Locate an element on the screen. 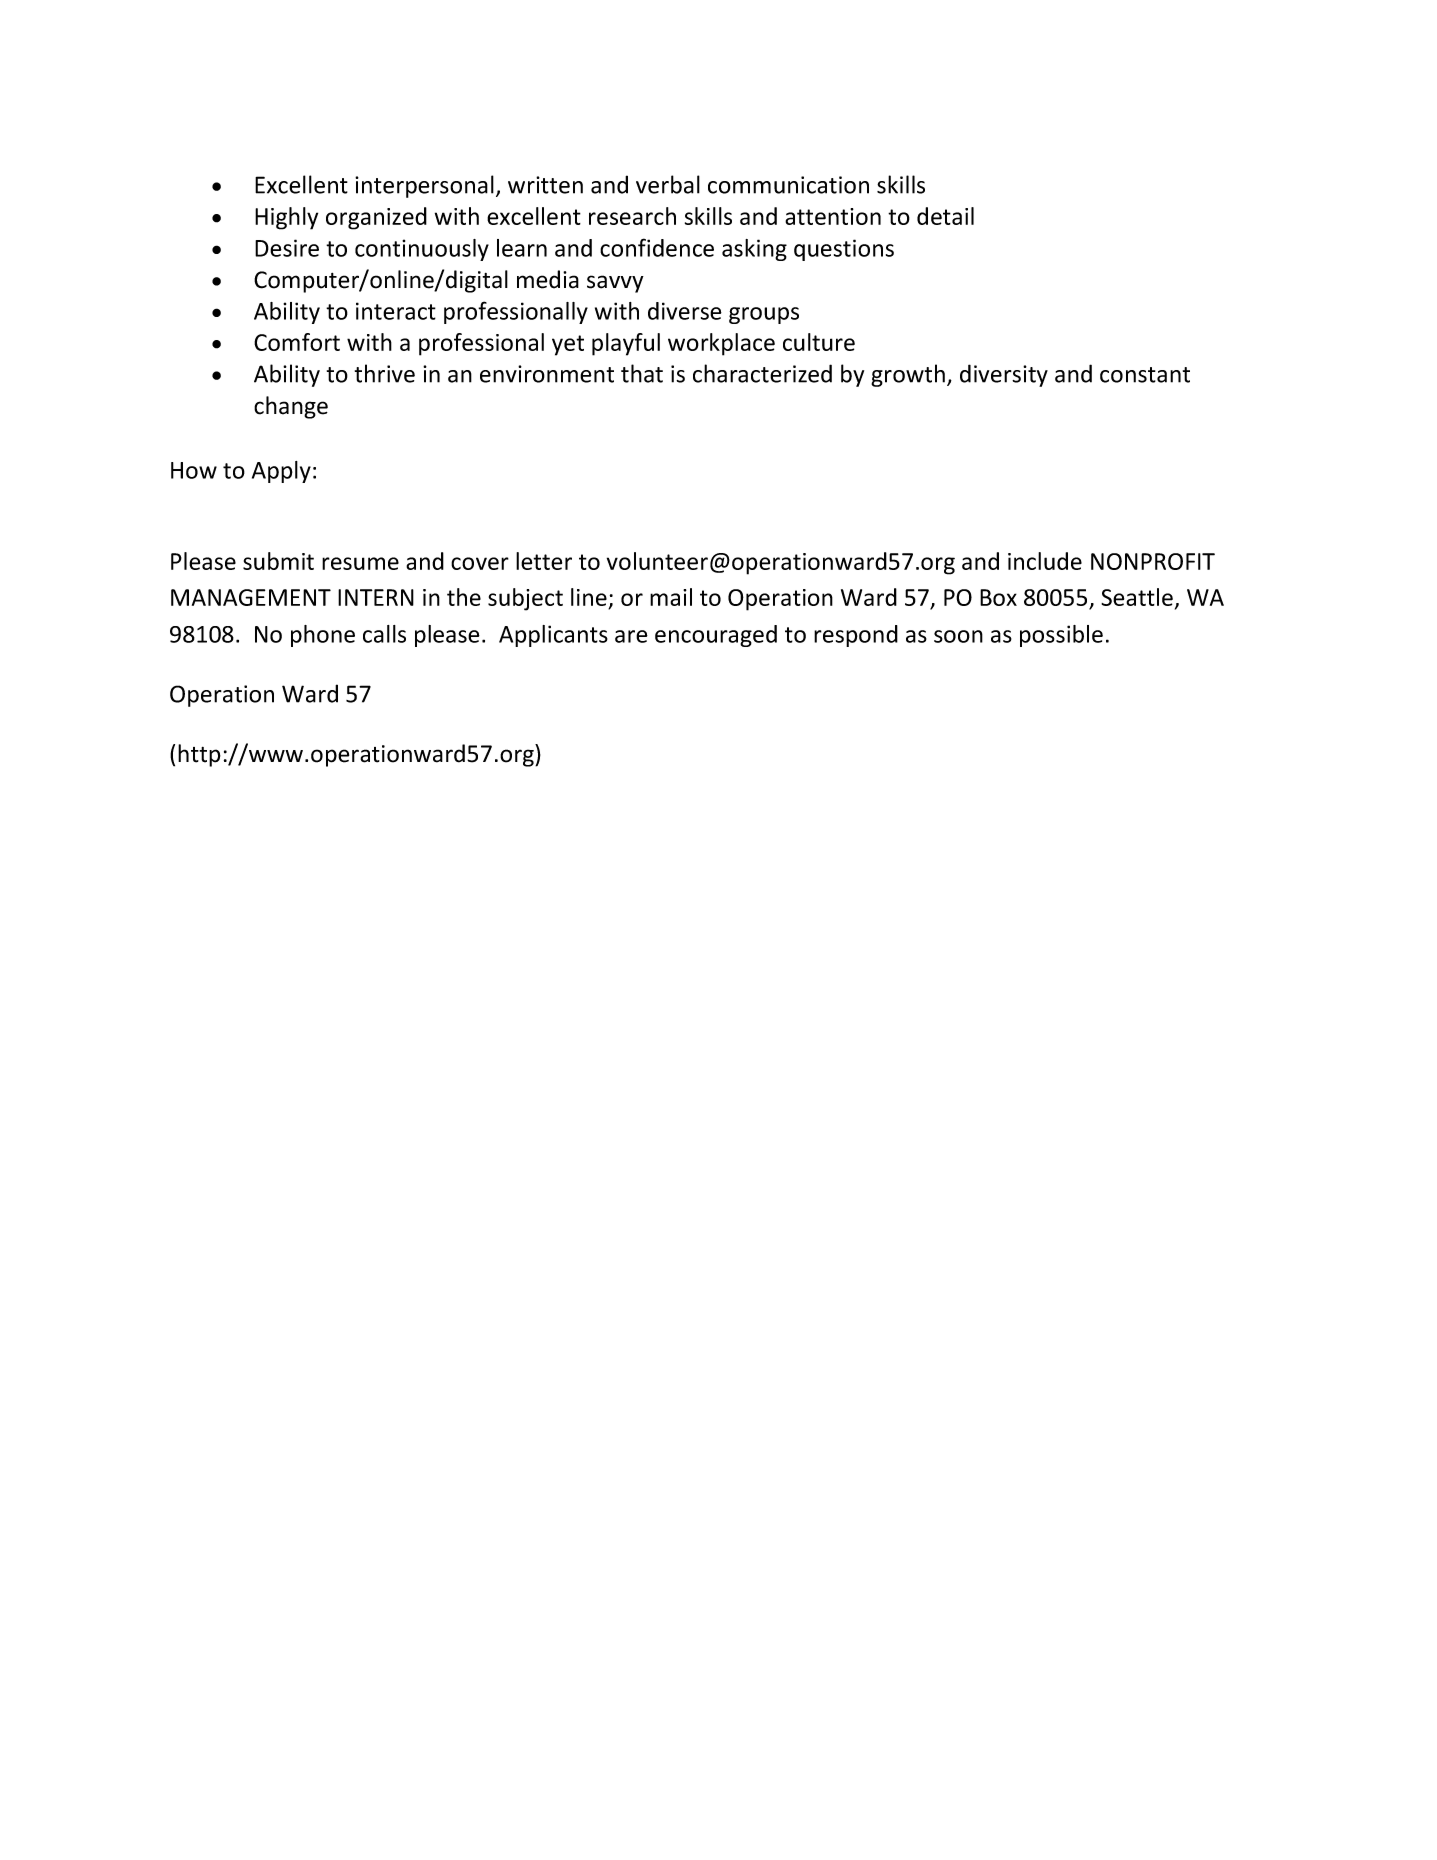 This screenshot has height=1860, width=1437. detail is located at coordinates (945, 216).
